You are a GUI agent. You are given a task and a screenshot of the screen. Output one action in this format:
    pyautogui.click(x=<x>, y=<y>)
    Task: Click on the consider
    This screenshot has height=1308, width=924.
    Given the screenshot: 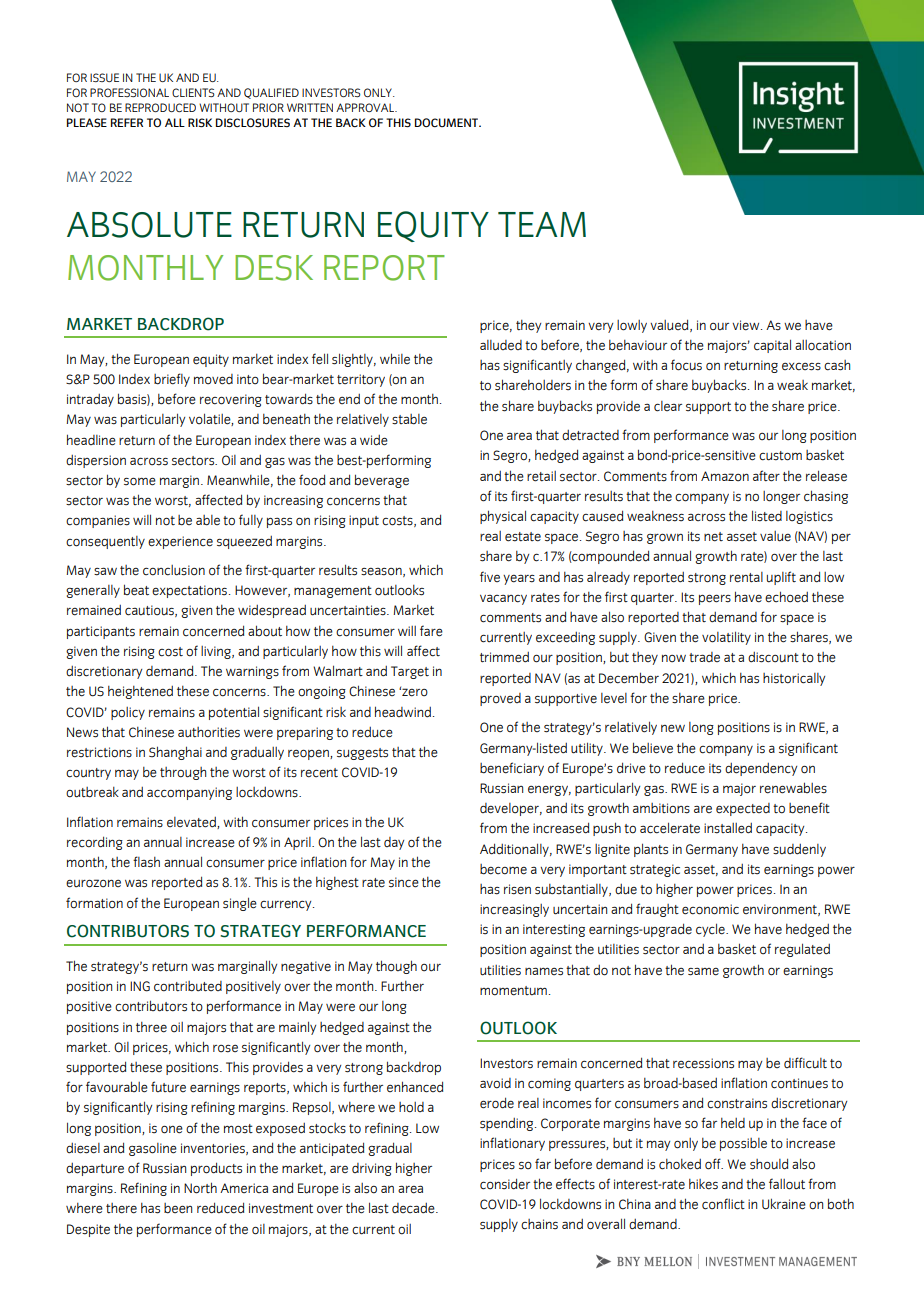 What is the action you would take?
    pyautogui.click(x=505, y=1184)
